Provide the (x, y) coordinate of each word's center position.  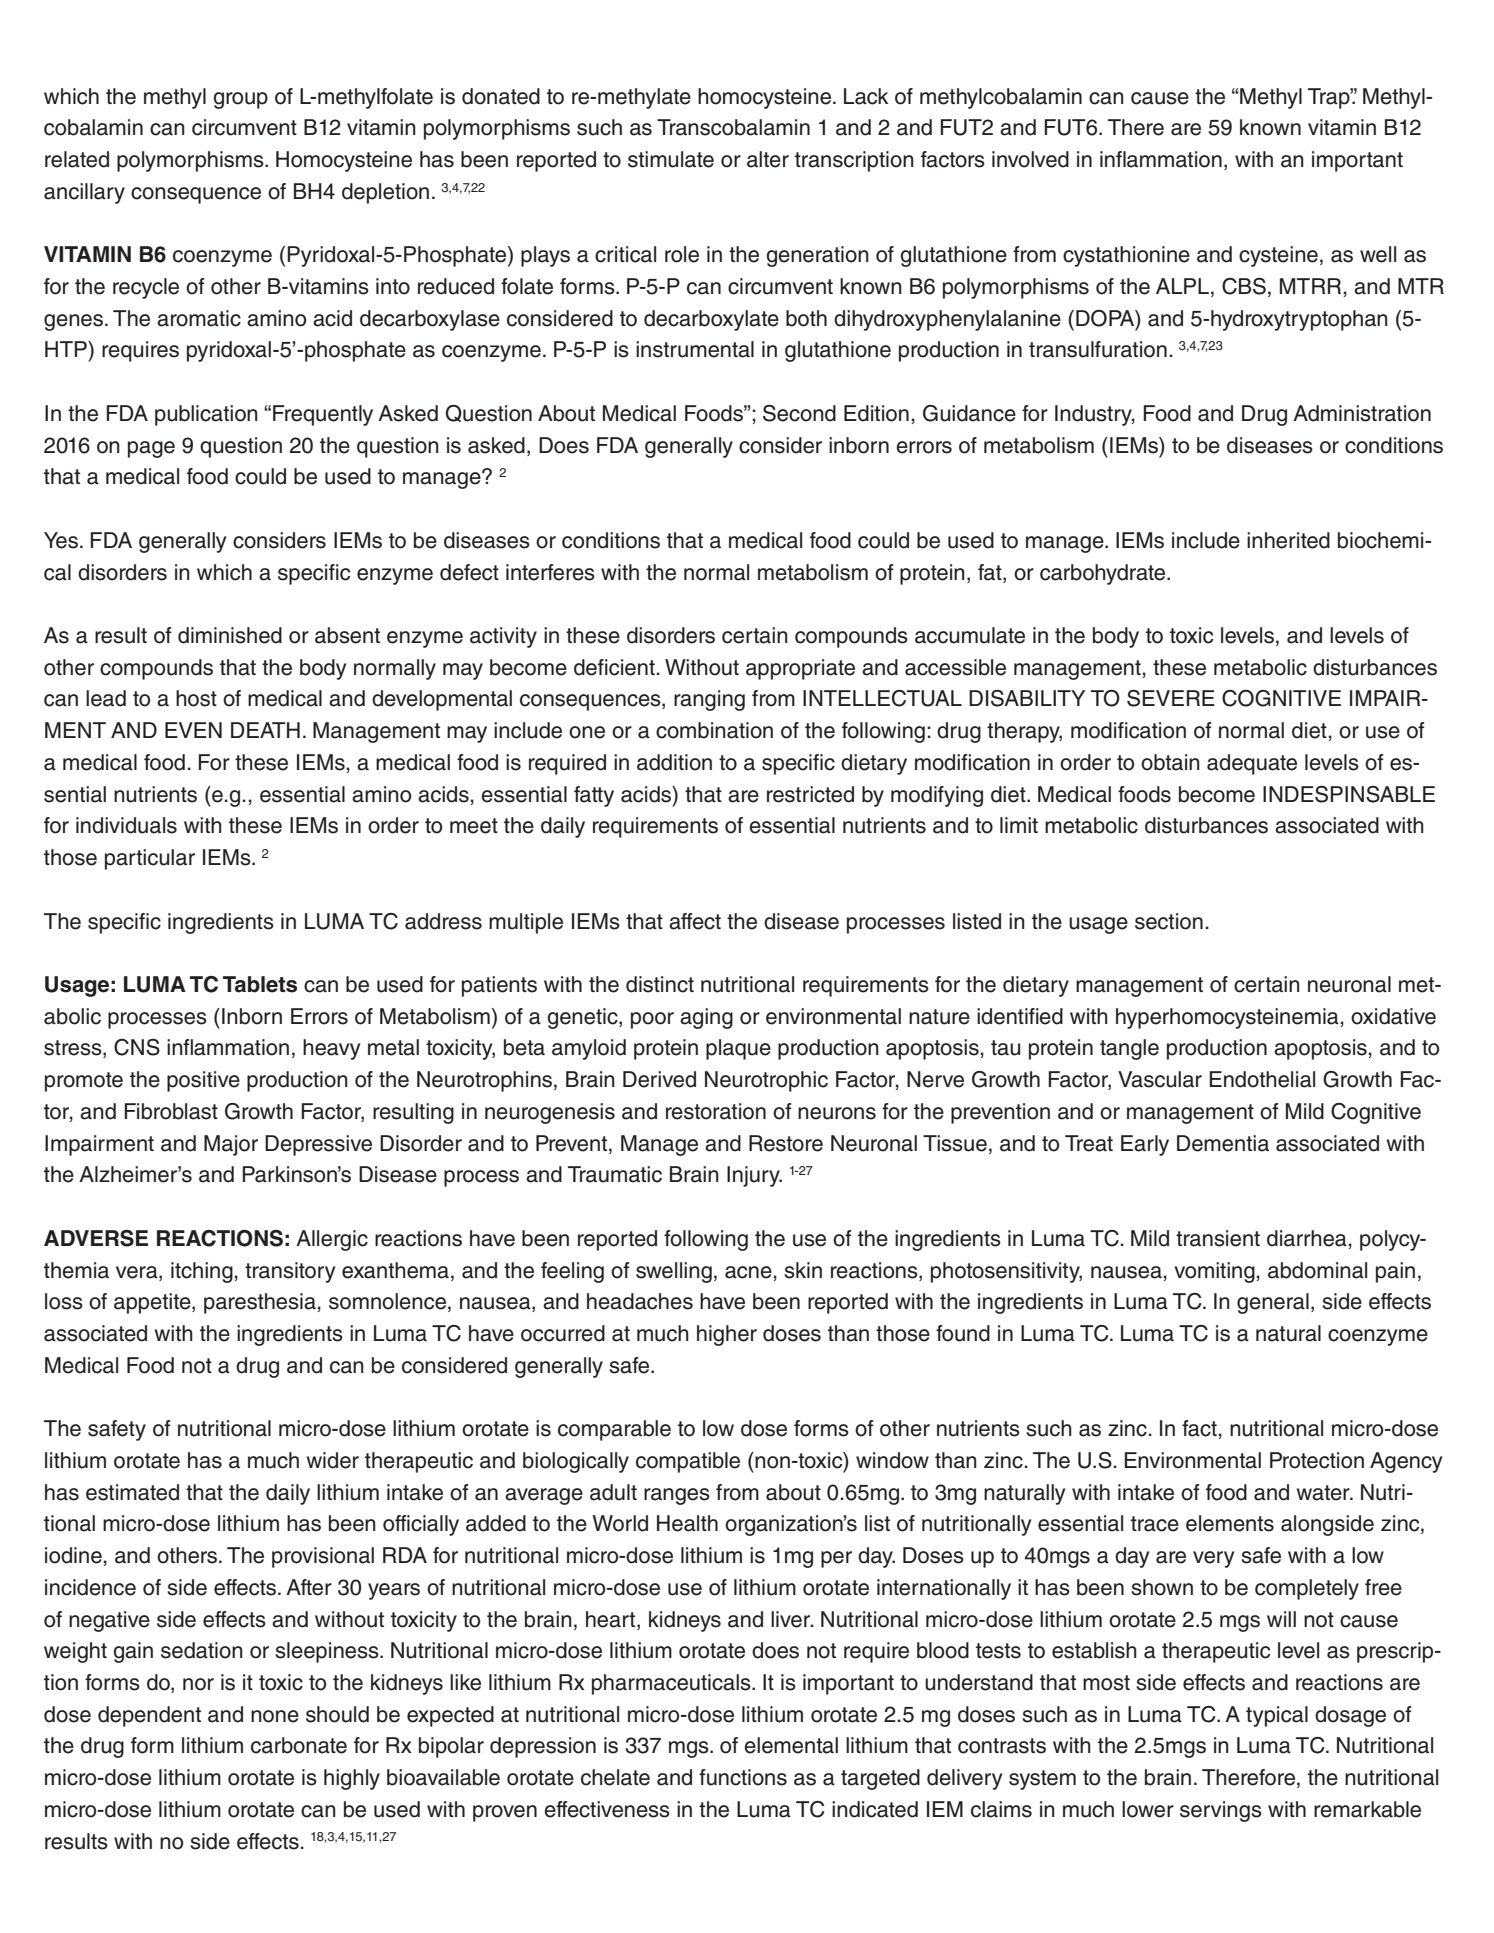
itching (202, 1272)
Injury (754, 1176)
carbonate (299, 1745)
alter (768, 159)
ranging (709, 700)
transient (1218, 1238)
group (240, 100)
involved (1030, 159)
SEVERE (1171, 698)
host (196, 698)
